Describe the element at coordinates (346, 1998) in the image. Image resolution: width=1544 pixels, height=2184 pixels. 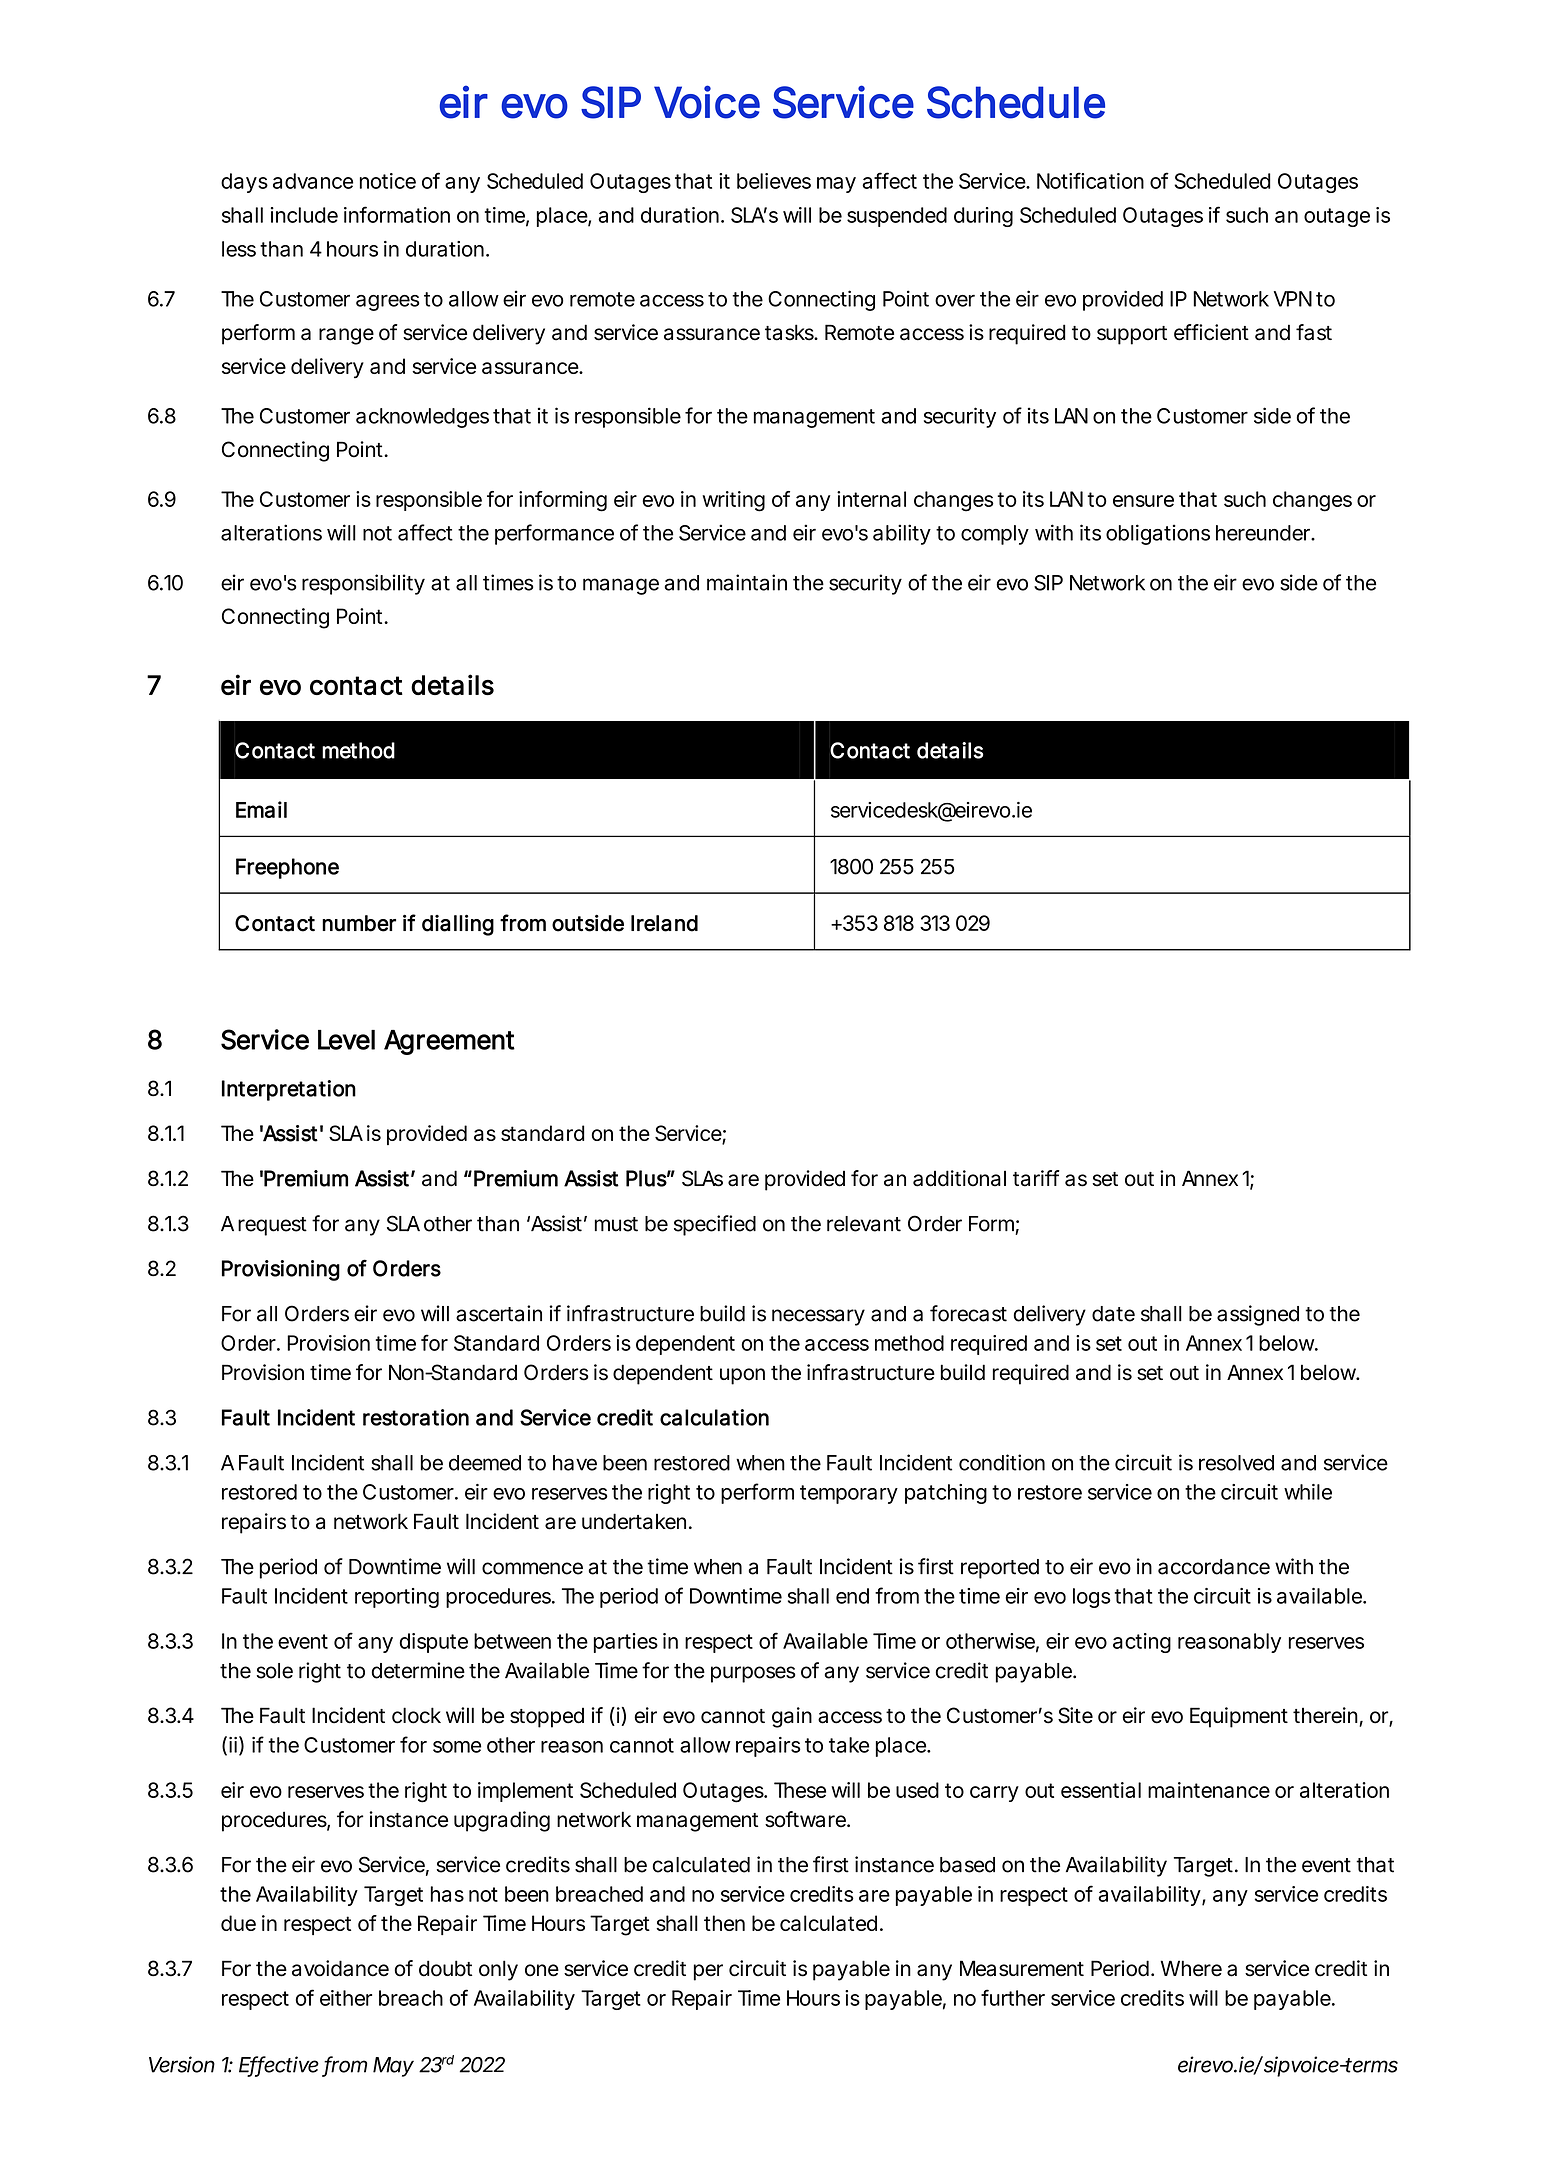
I see `either` at that location.
